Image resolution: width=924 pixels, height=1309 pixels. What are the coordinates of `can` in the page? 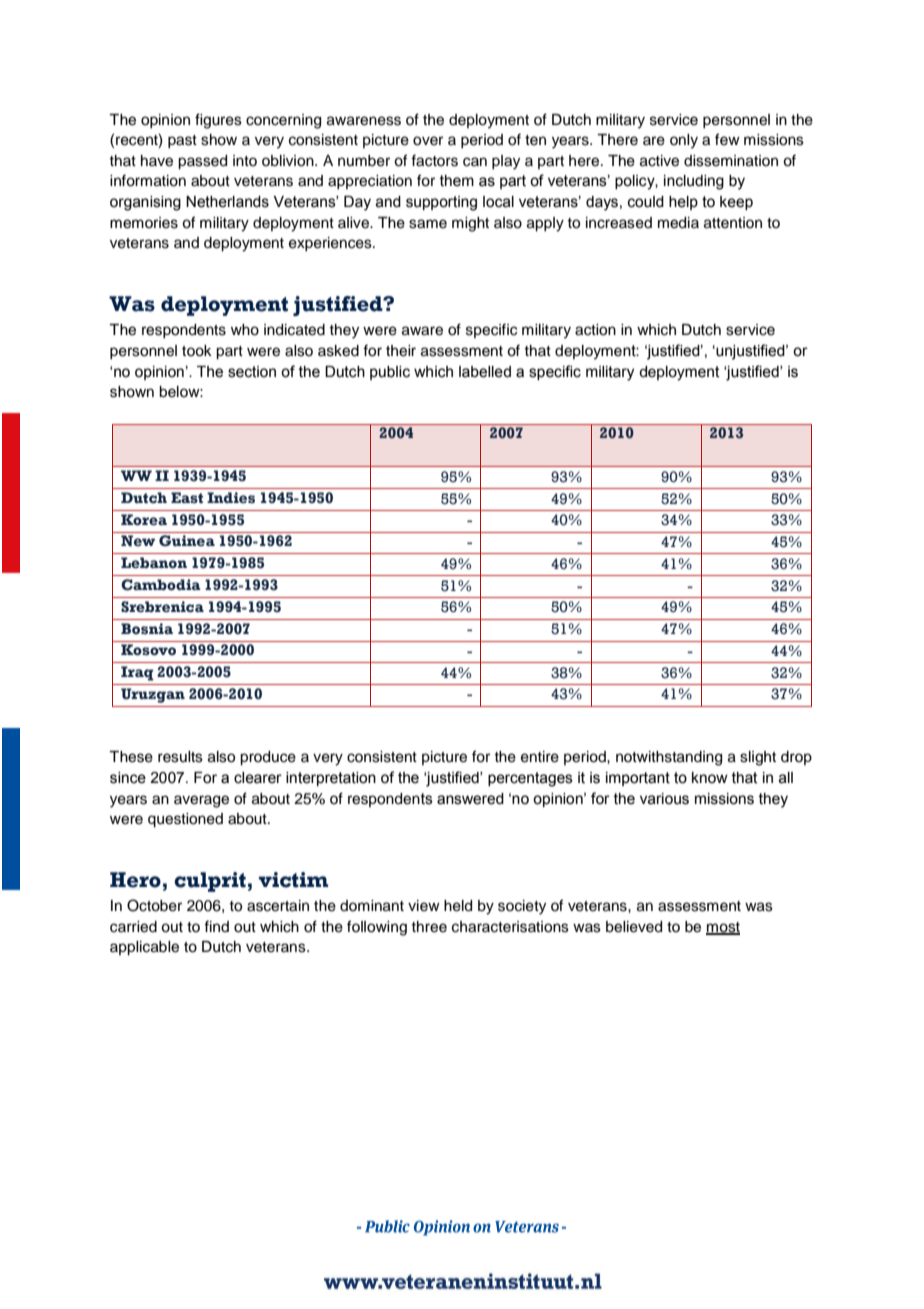 It's located at (475, 162).
